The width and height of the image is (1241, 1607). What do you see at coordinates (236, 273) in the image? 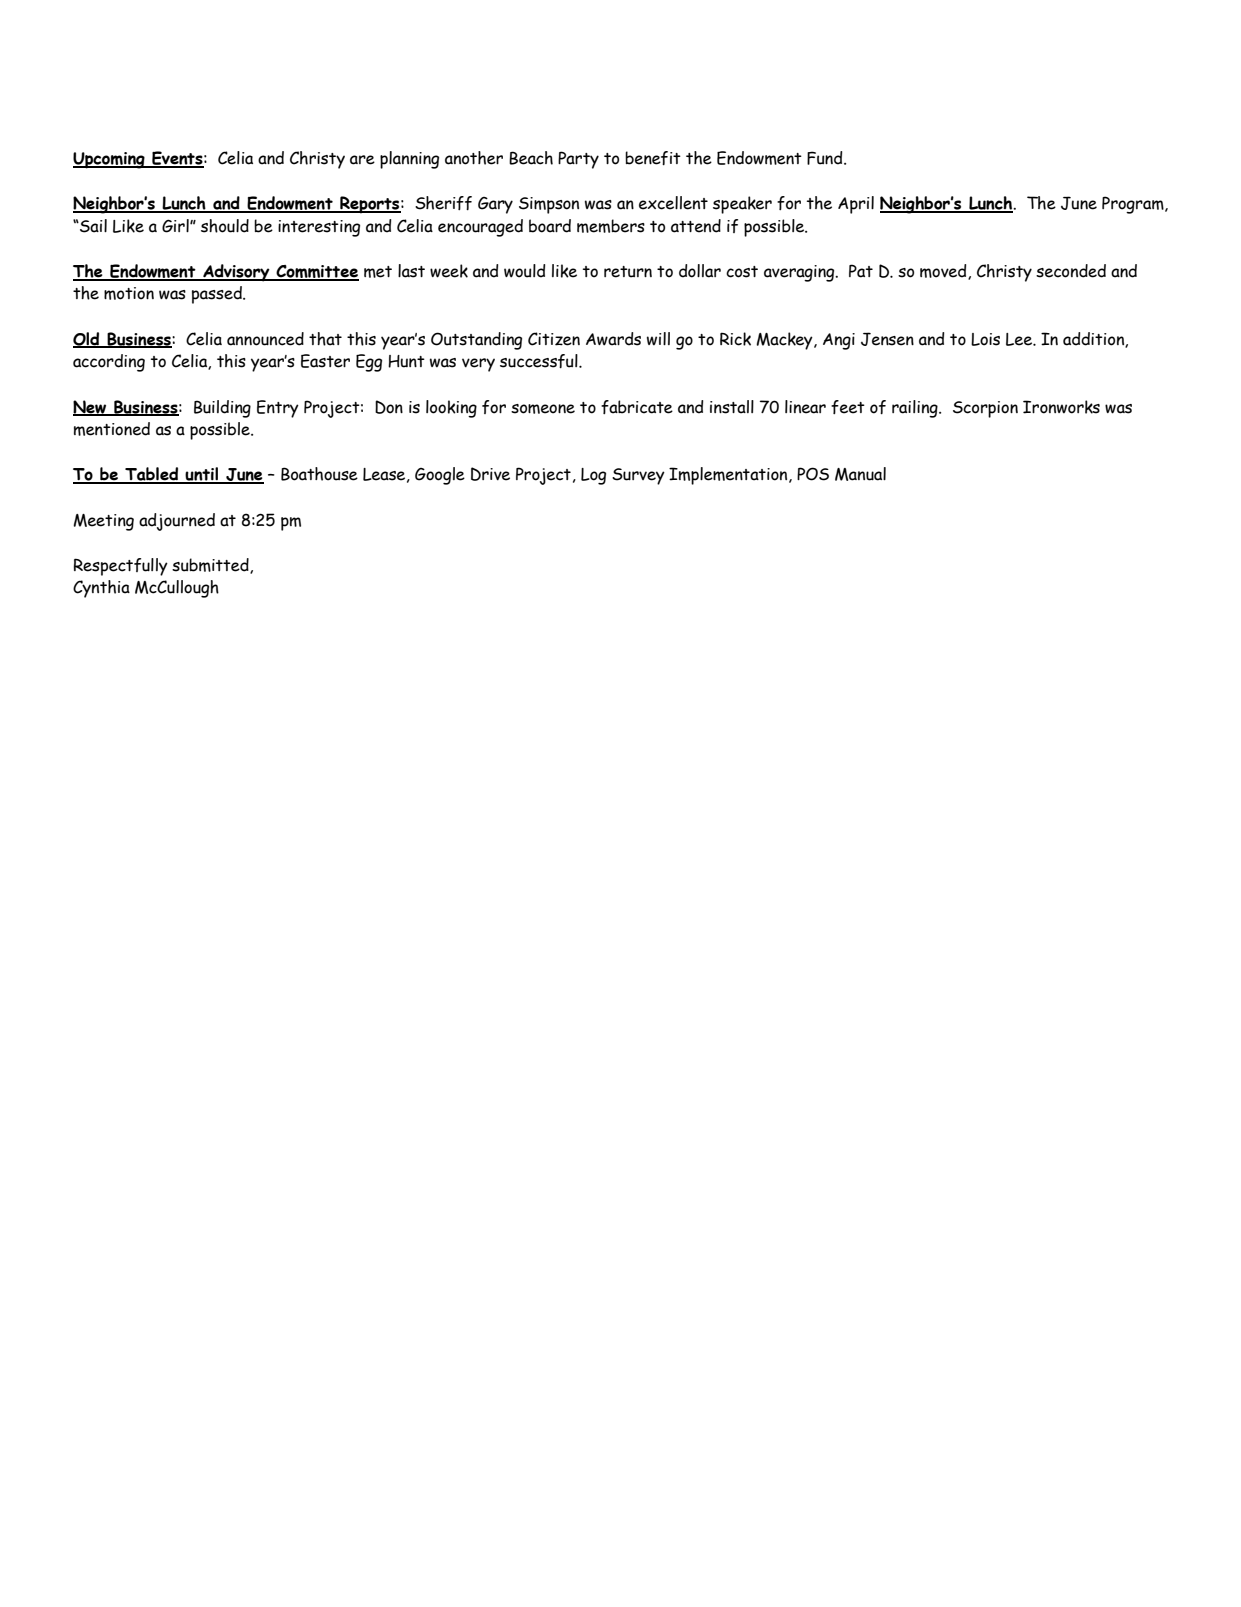
I see `Advisory` at bounding box center [236, 273].
